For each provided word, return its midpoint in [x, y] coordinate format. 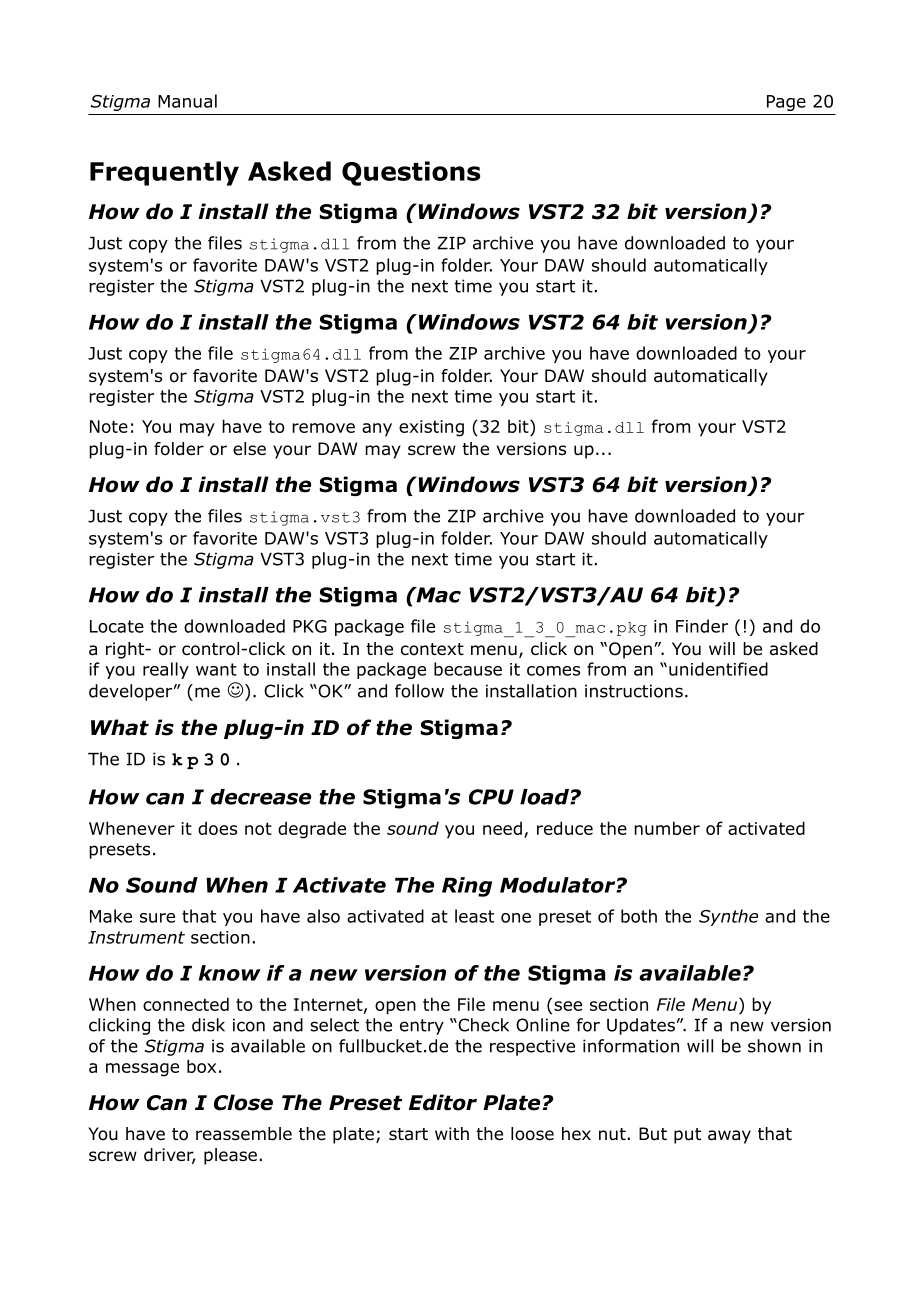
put [687, 1136]
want [216, 669]
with [452, 1133]
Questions [411, 173]
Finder [702, 626]
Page [786, 103]
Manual [187, 101]
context [432, 649]
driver [169, 1156]
